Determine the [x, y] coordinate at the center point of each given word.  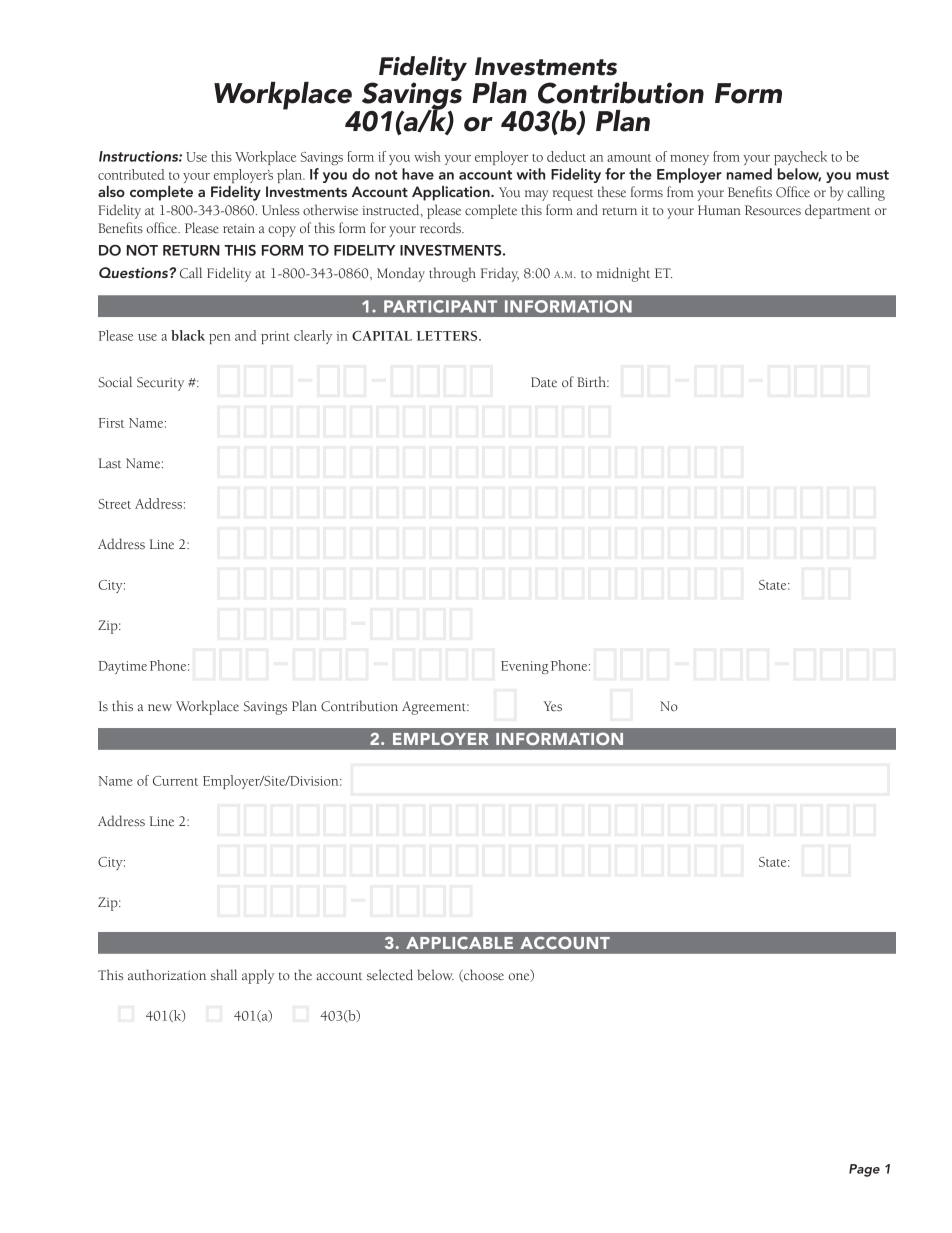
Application [452, 193]
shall [224, 975]
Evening [525, 667]
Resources [773, 210]
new [160, 708]
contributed [131, 174]
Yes [552, 706]
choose [483, 975]
